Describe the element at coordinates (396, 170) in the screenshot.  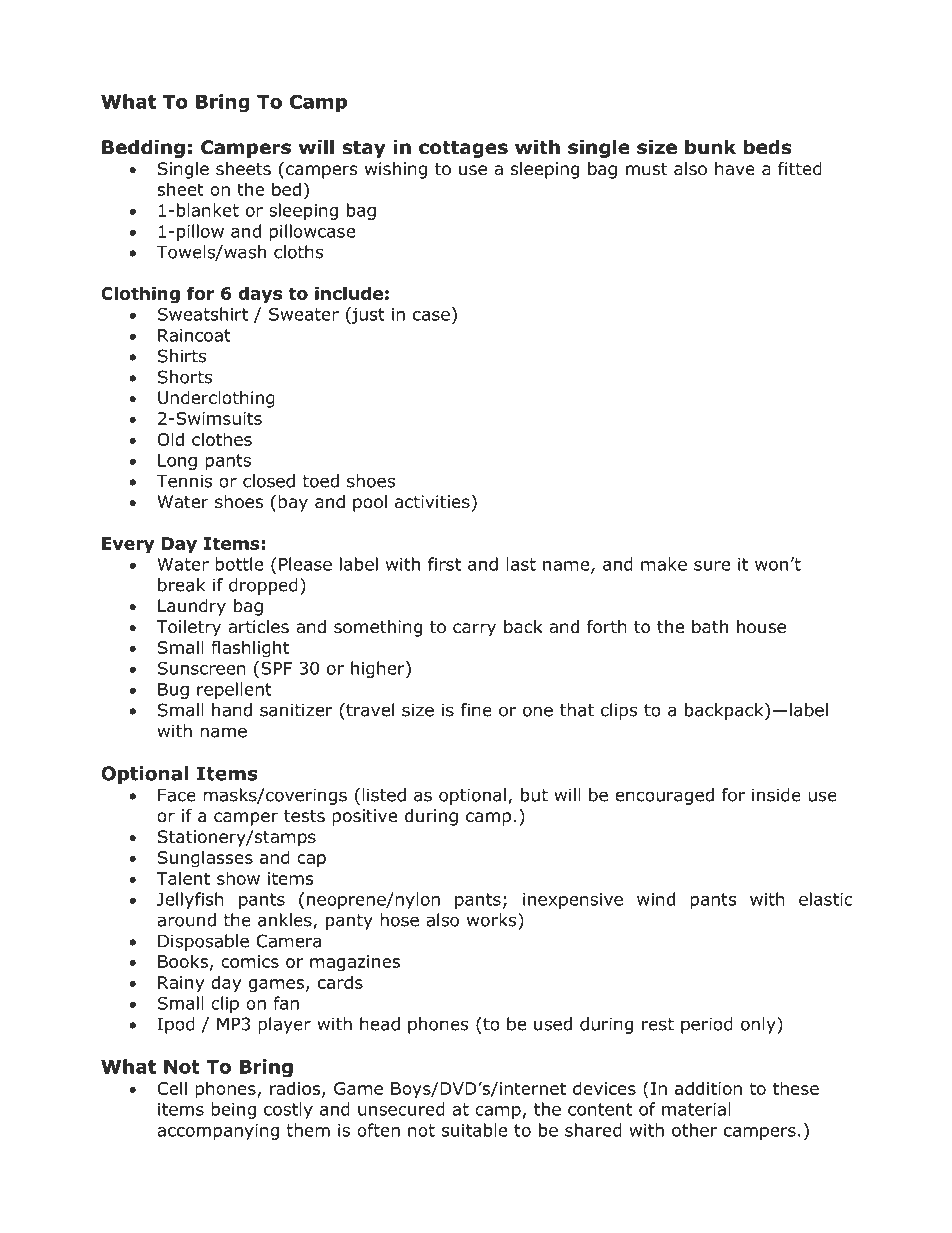
I see `wishing` at that location.
